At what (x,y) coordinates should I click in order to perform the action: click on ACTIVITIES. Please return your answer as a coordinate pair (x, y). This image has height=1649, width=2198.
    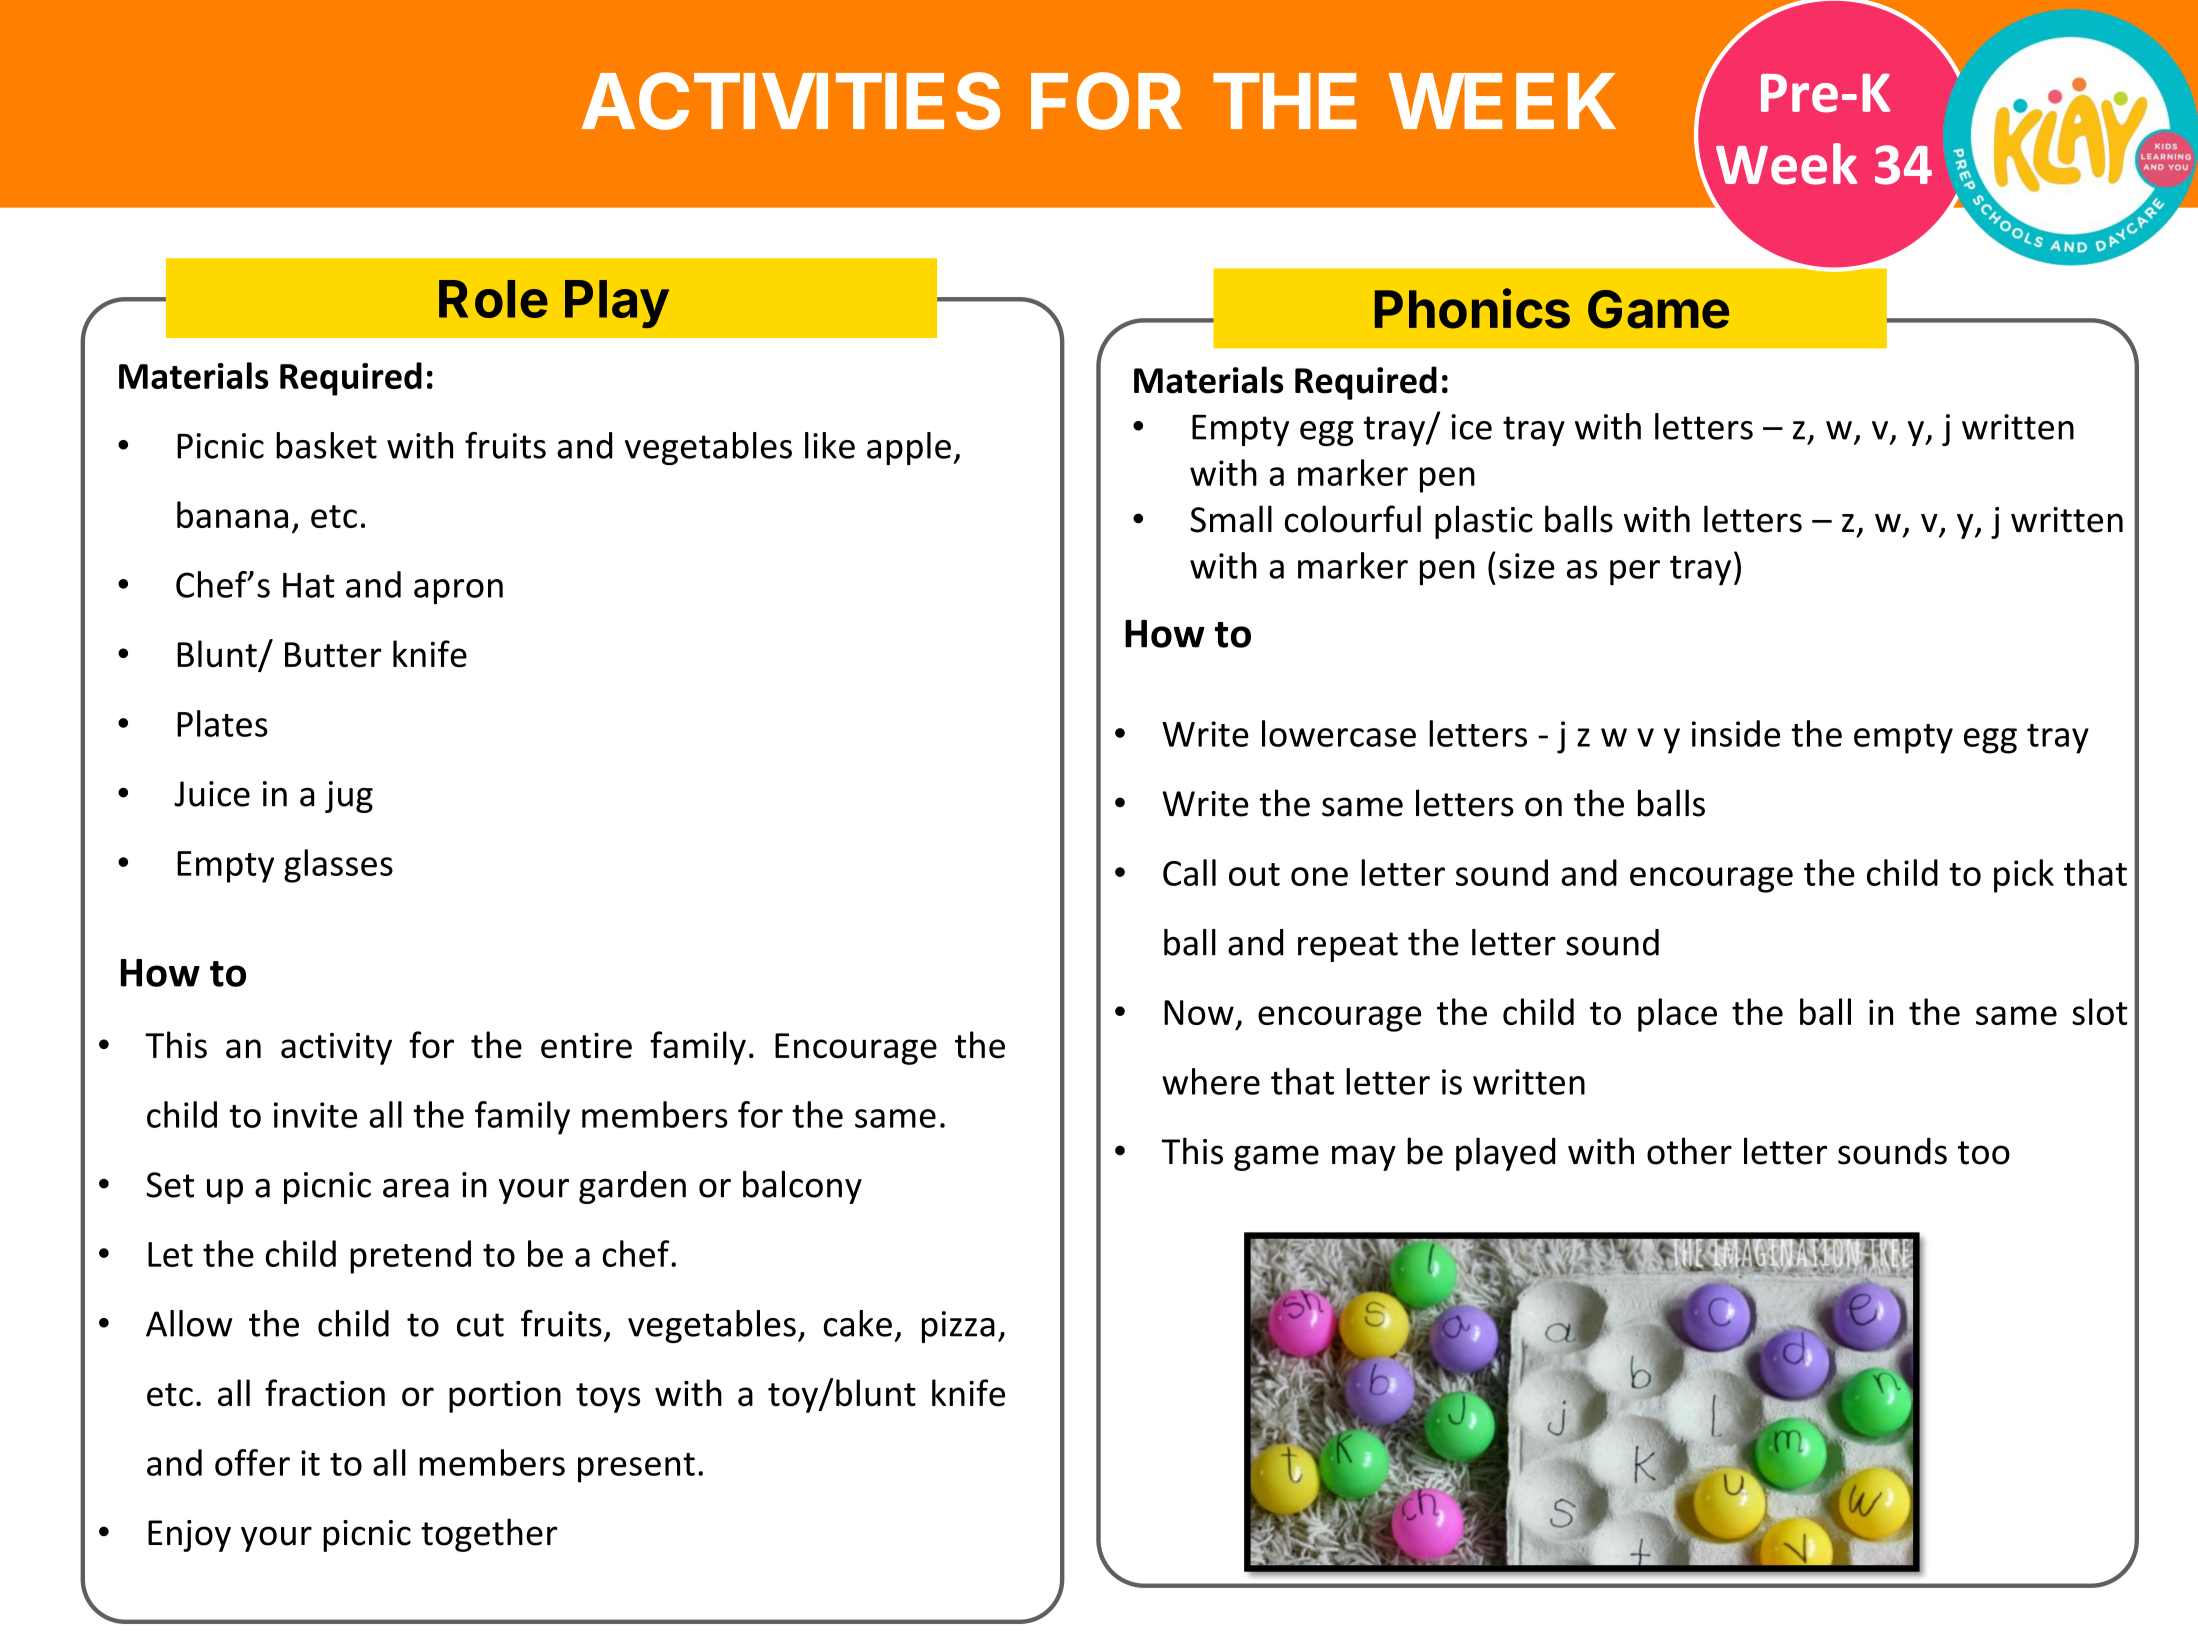
    Looking at the image, I should click on (791, 101).
